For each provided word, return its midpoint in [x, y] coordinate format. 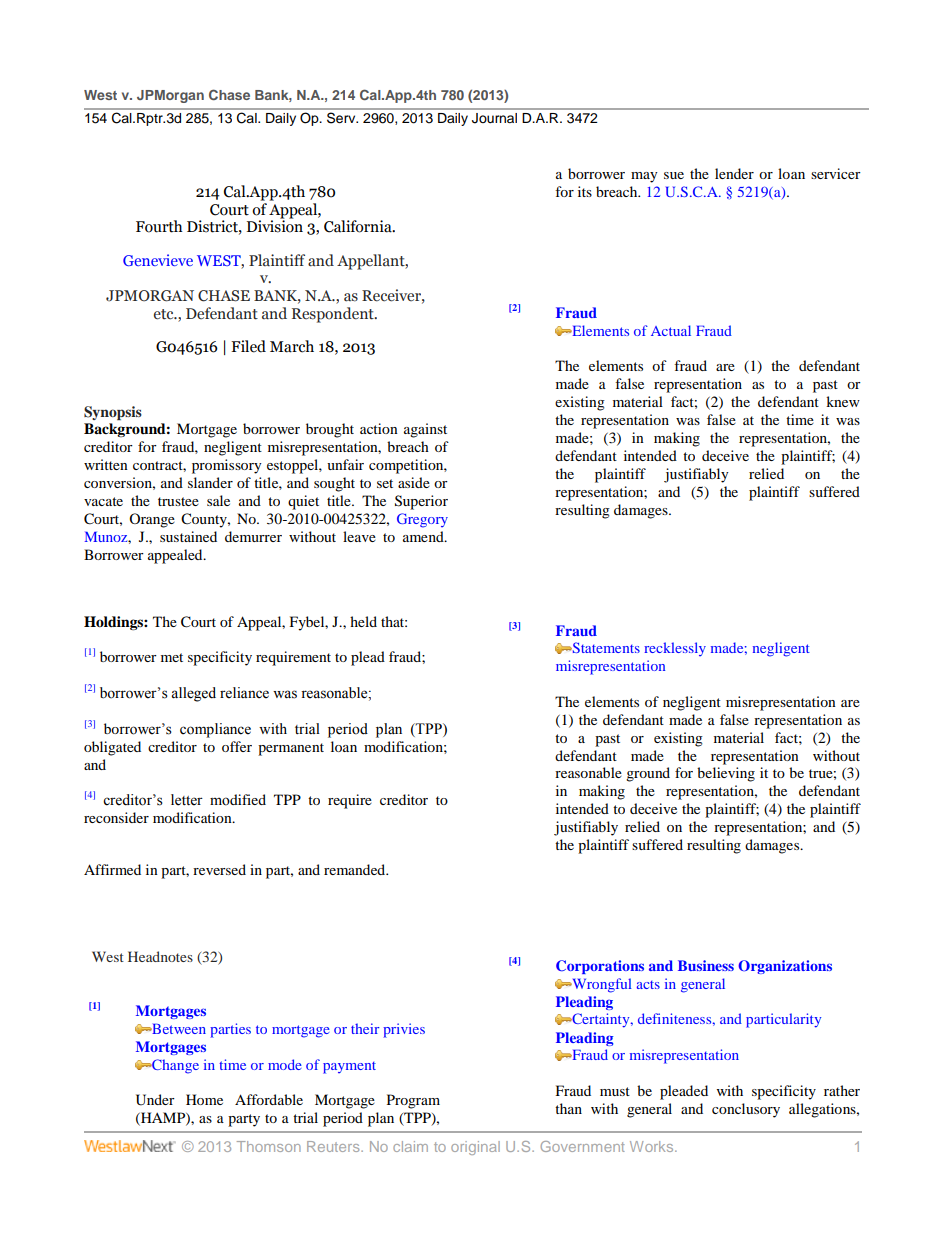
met [172, 657]
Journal [494, 118]
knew [843, 401]
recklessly [675, 649]
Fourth [159, 226]
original [475, 1148]
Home [204, 1099]
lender [734, 173]
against [425, 430]
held [363, 621]
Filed [248, 346]
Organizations [785, 967]
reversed [219, 869]
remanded [356, 869]
